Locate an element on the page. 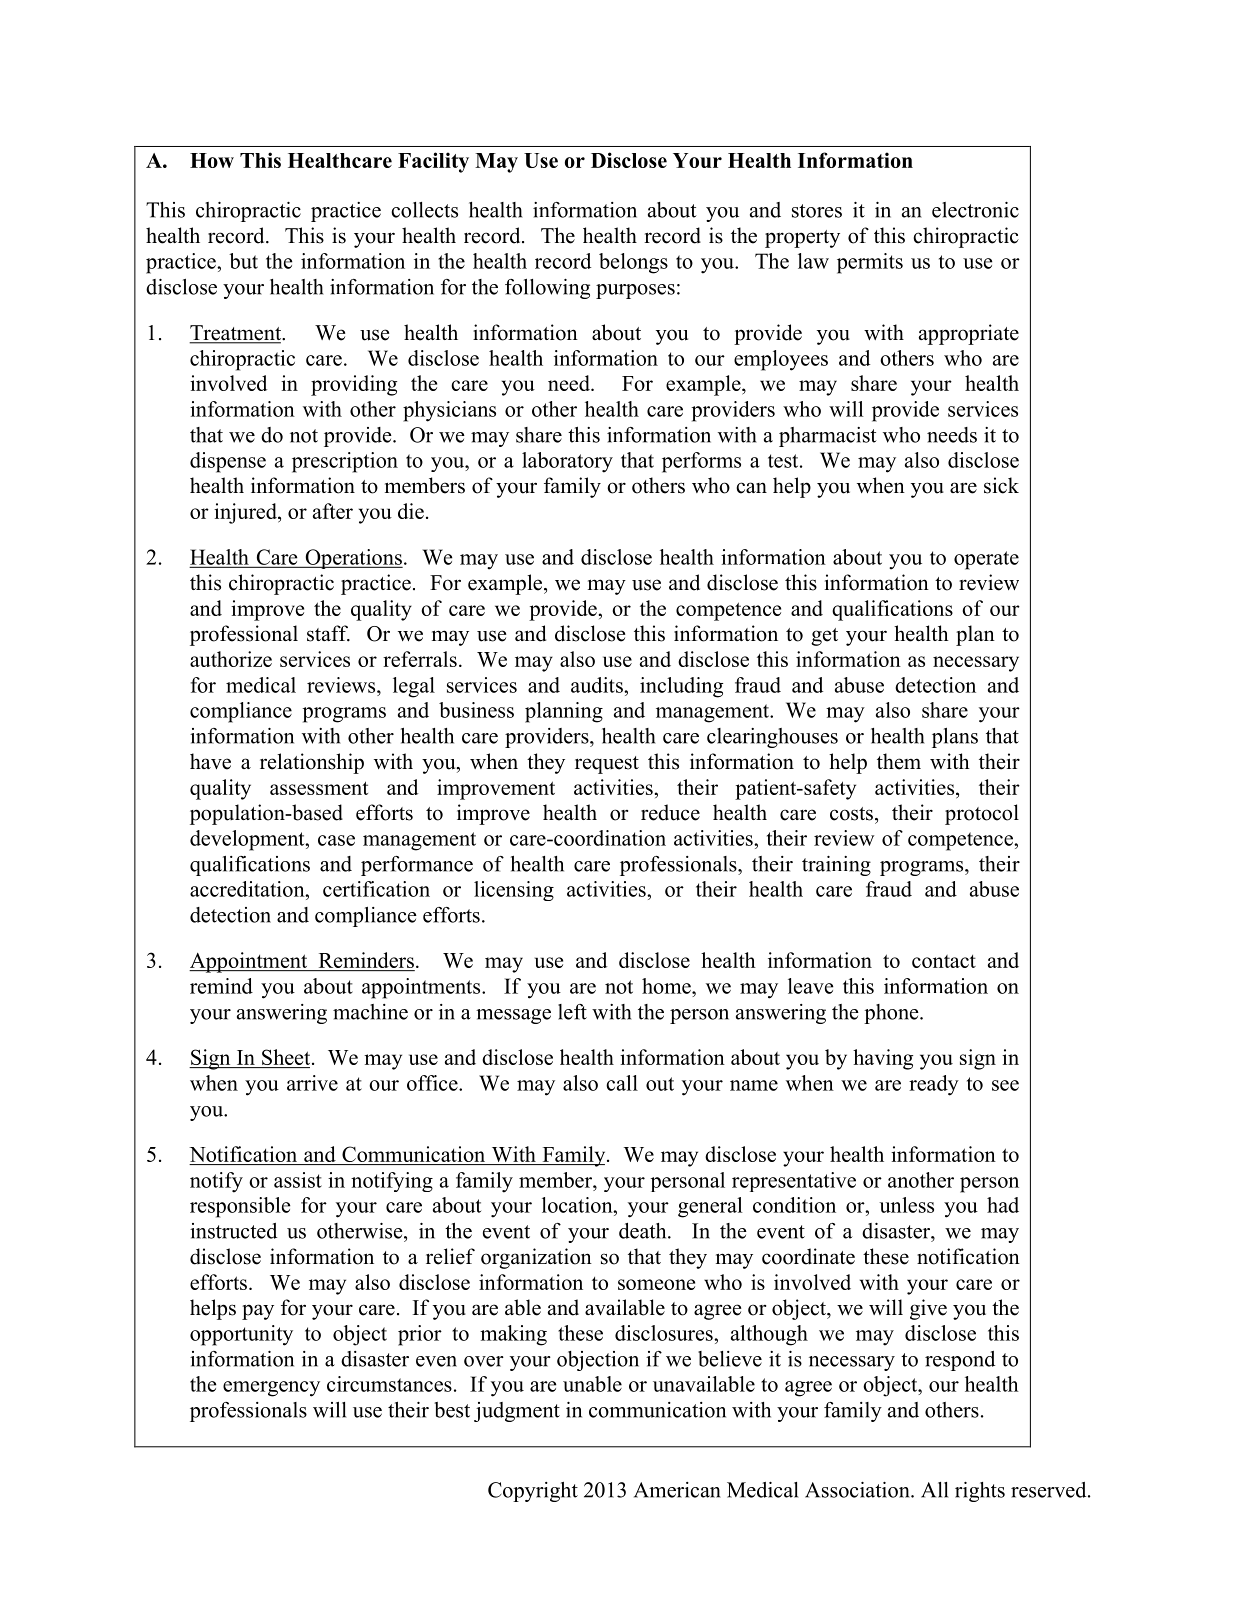 The image size is (1237, 1600). case is located at coordinates (336, 840).
